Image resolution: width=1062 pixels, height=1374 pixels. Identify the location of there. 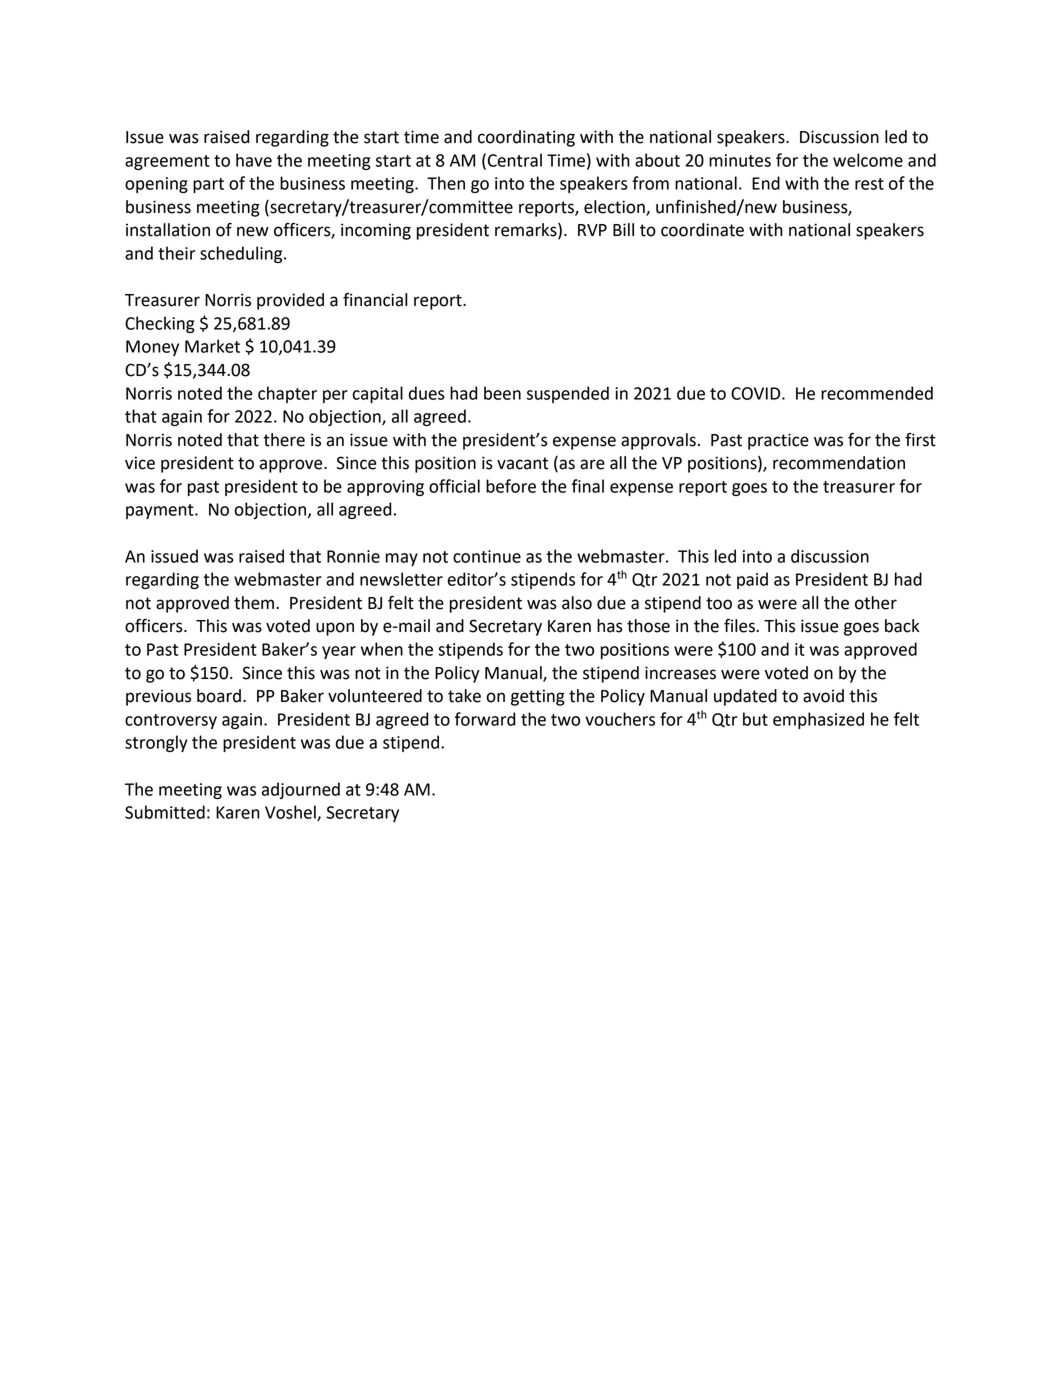
(284, 440).
